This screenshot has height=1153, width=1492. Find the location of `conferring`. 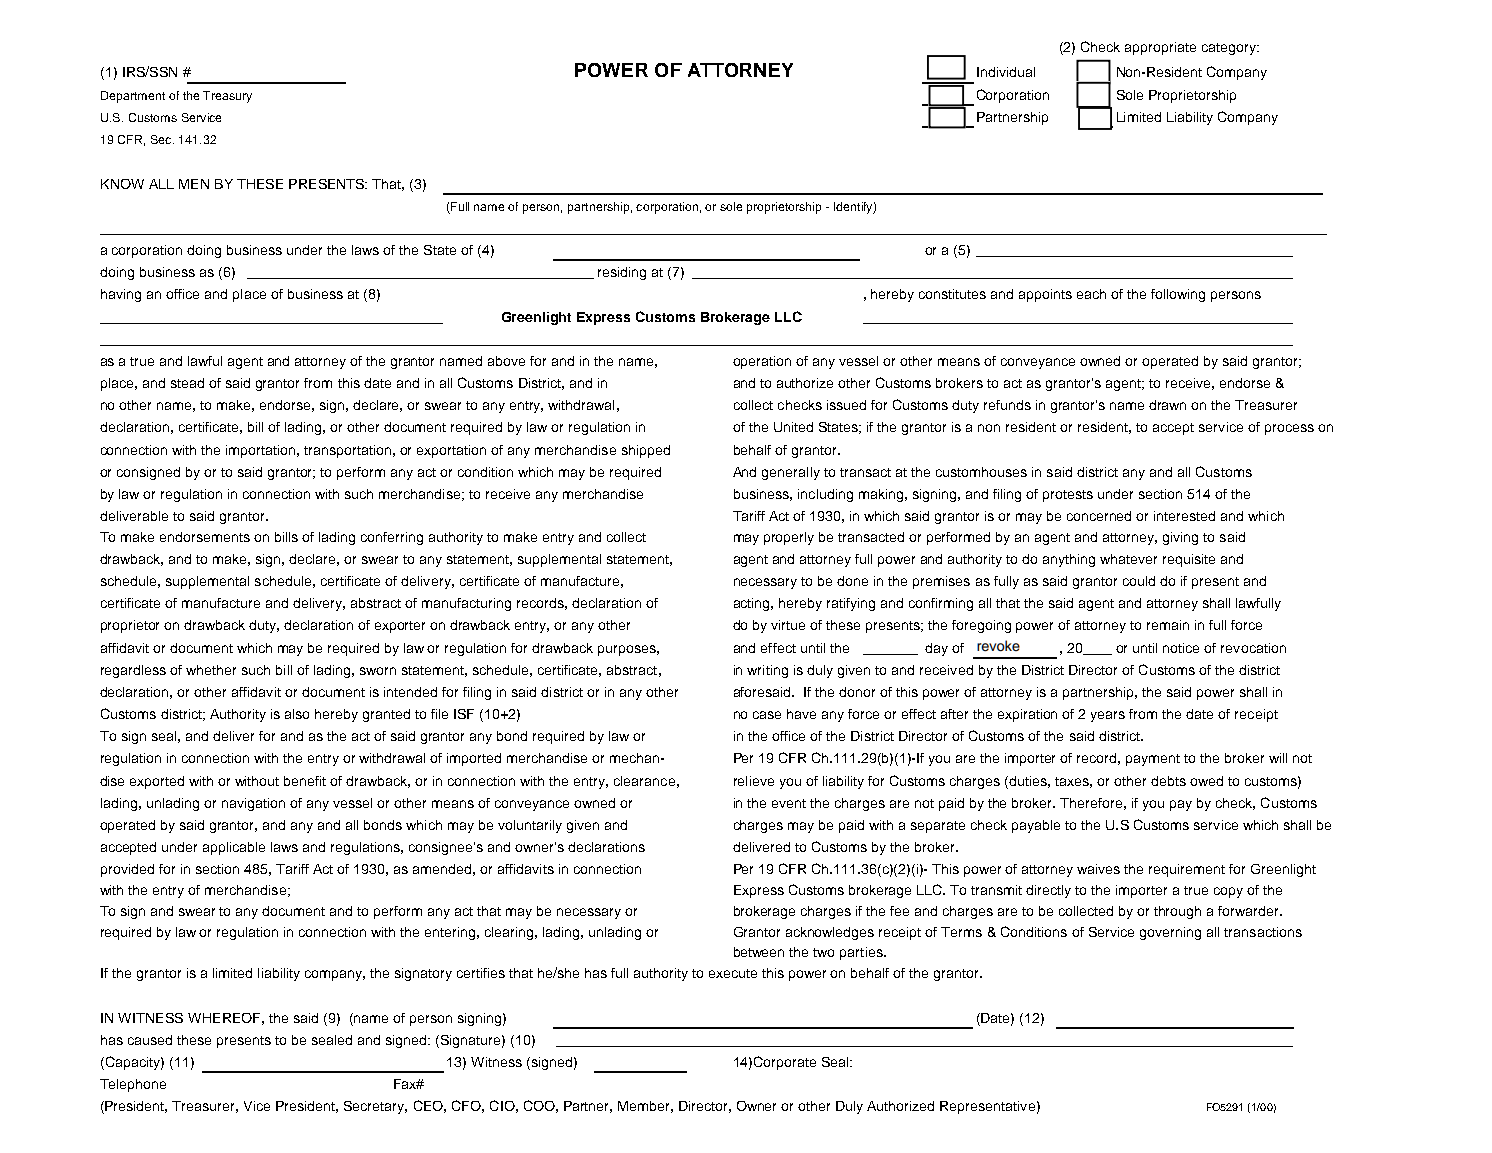

conferring is located at coordinates (392, 538).
